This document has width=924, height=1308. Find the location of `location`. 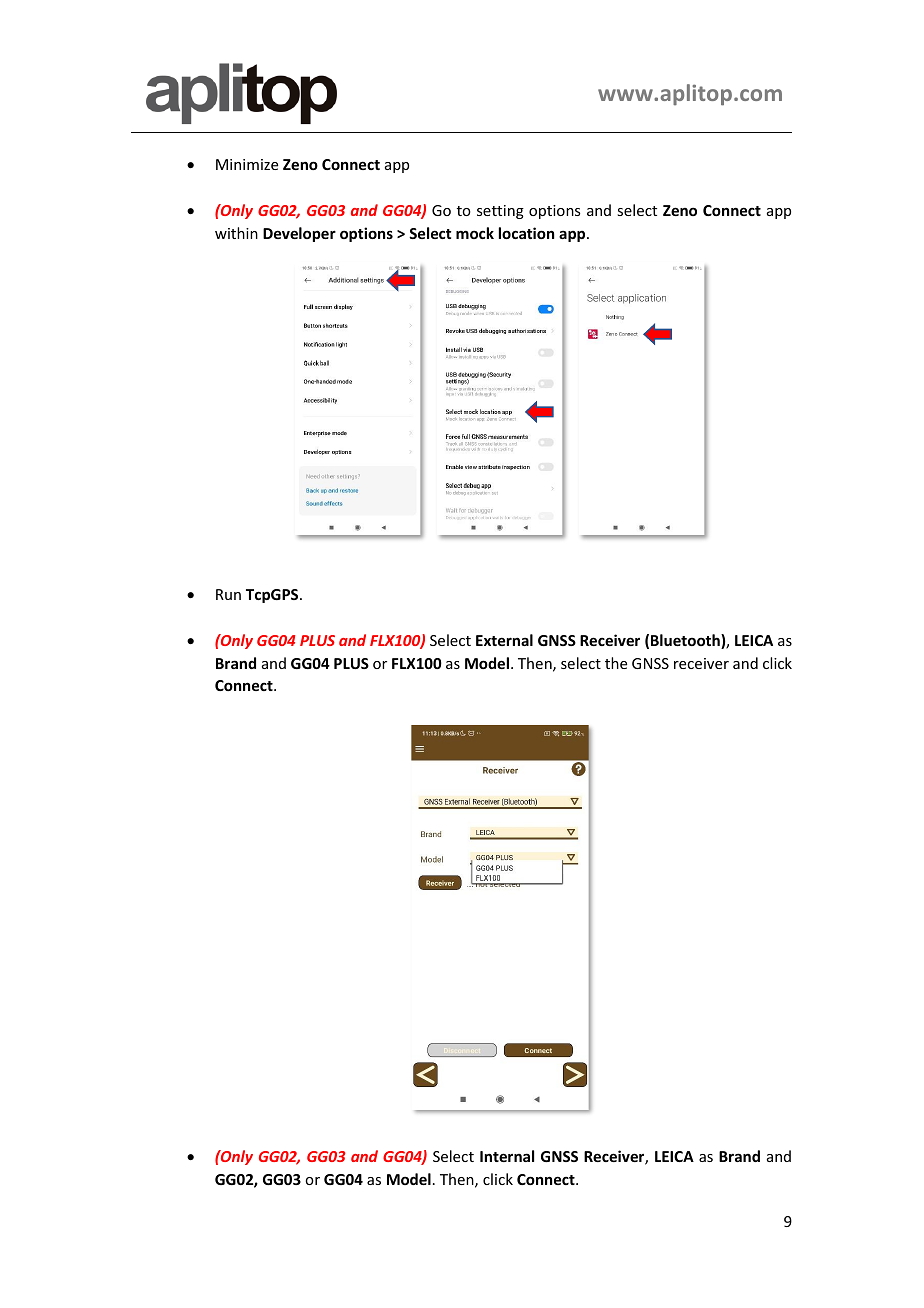

location is located at coordinates (526, 233).
